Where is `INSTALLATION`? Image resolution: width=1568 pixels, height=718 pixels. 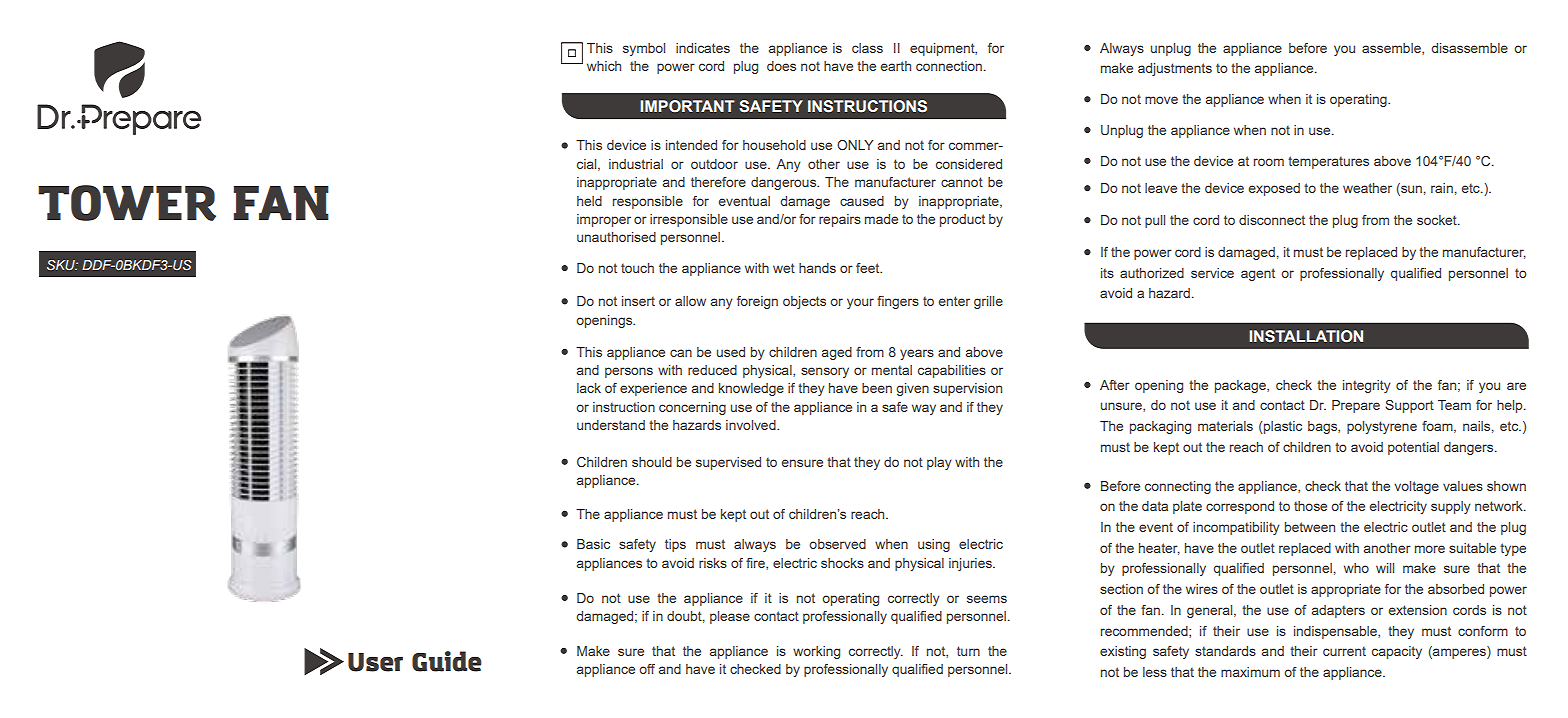
INSTALLATION is located at coordinates (1306, 336).
